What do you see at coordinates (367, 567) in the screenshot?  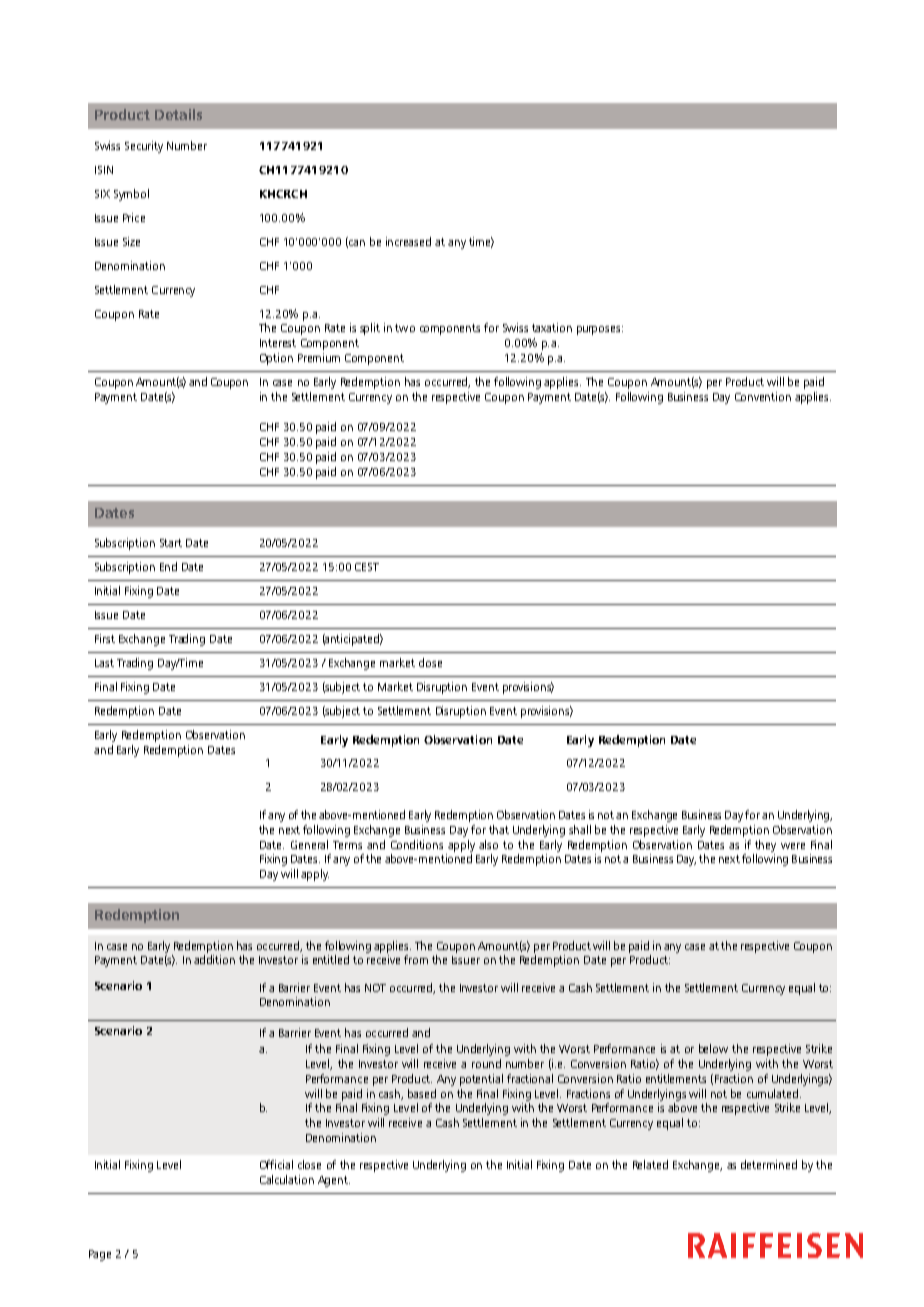 I see `CEST` at bounding box center [367, 567].
